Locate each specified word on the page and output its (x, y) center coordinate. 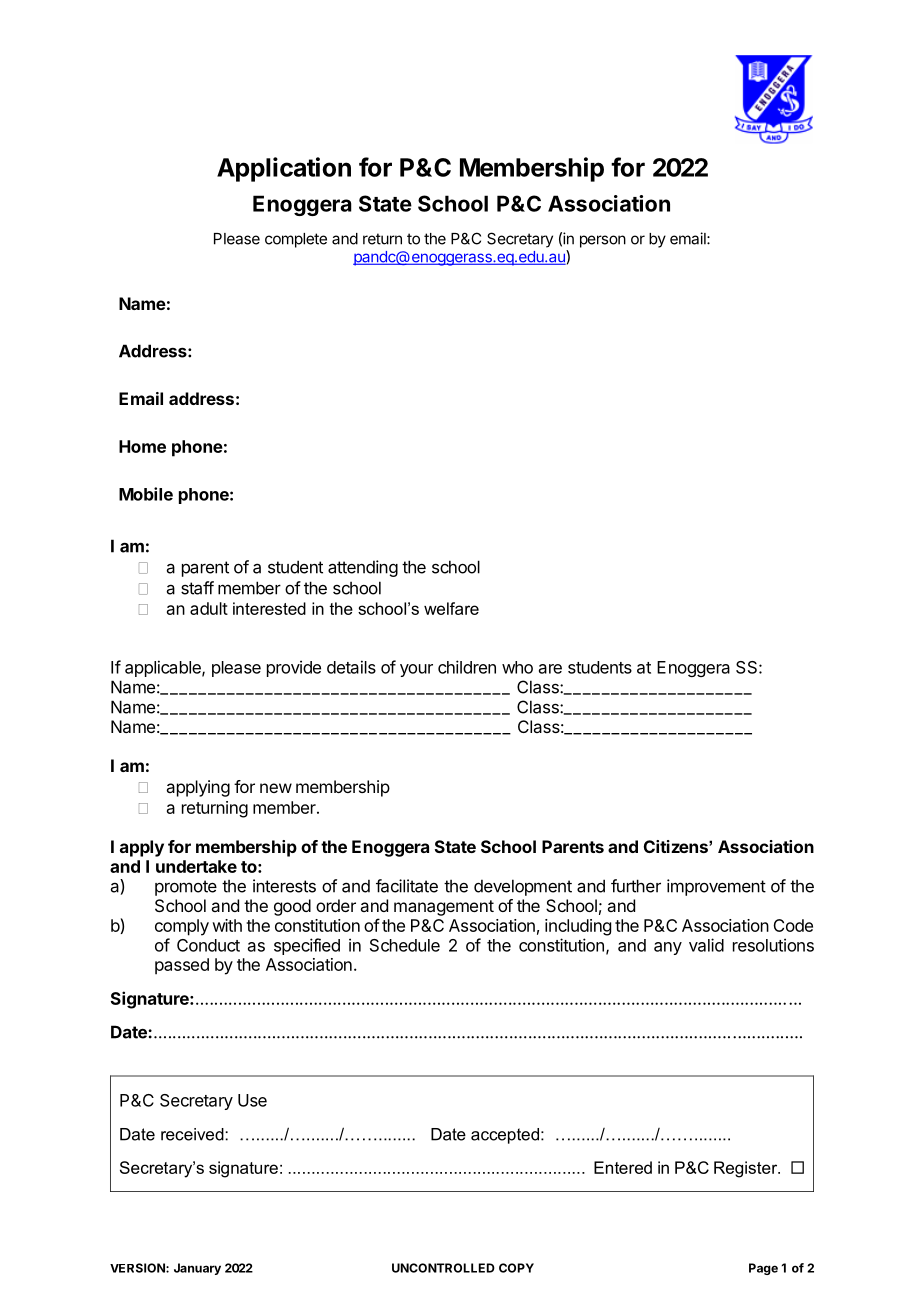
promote (186, 888)
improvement (716, 887)
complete (296, 240)
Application (284, 169)
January (197, 1269)
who (517, 667)
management (444, 908)
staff (197, 588)
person (603, 241)
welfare (451, 608)
